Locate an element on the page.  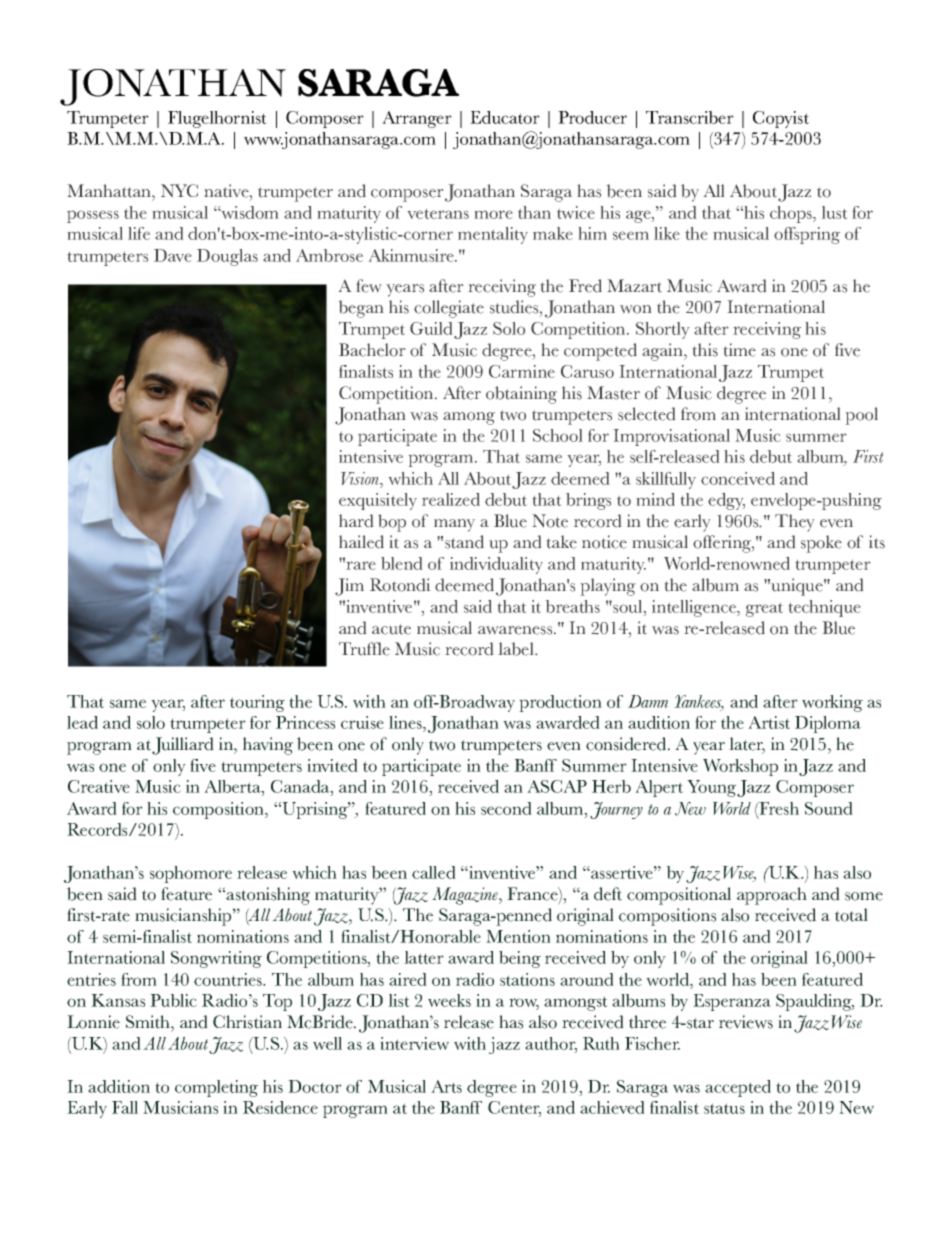
Dave is located at coordinates (173, 255).
